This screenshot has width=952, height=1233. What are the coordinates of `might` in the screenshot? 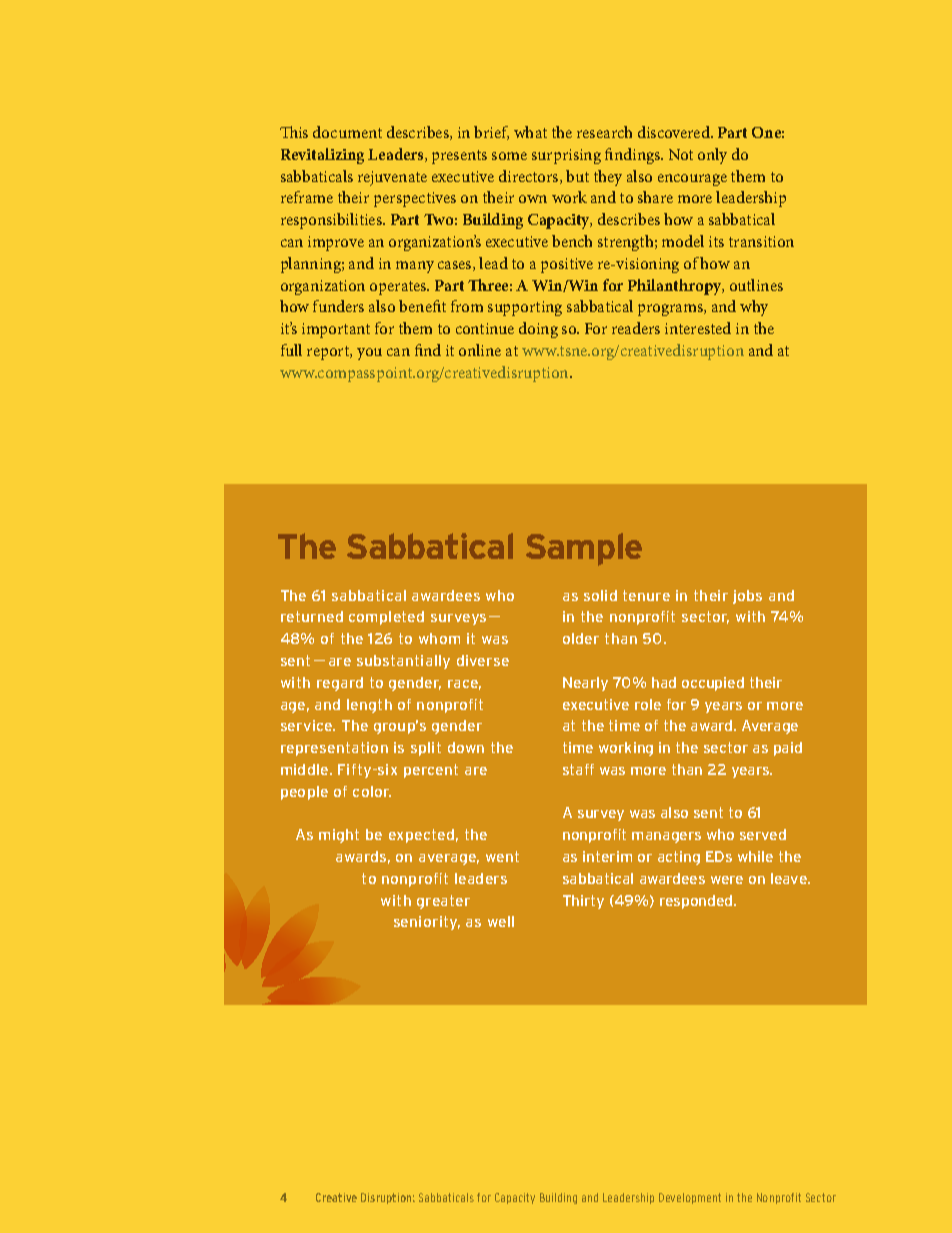 It's located at (339, 836).
